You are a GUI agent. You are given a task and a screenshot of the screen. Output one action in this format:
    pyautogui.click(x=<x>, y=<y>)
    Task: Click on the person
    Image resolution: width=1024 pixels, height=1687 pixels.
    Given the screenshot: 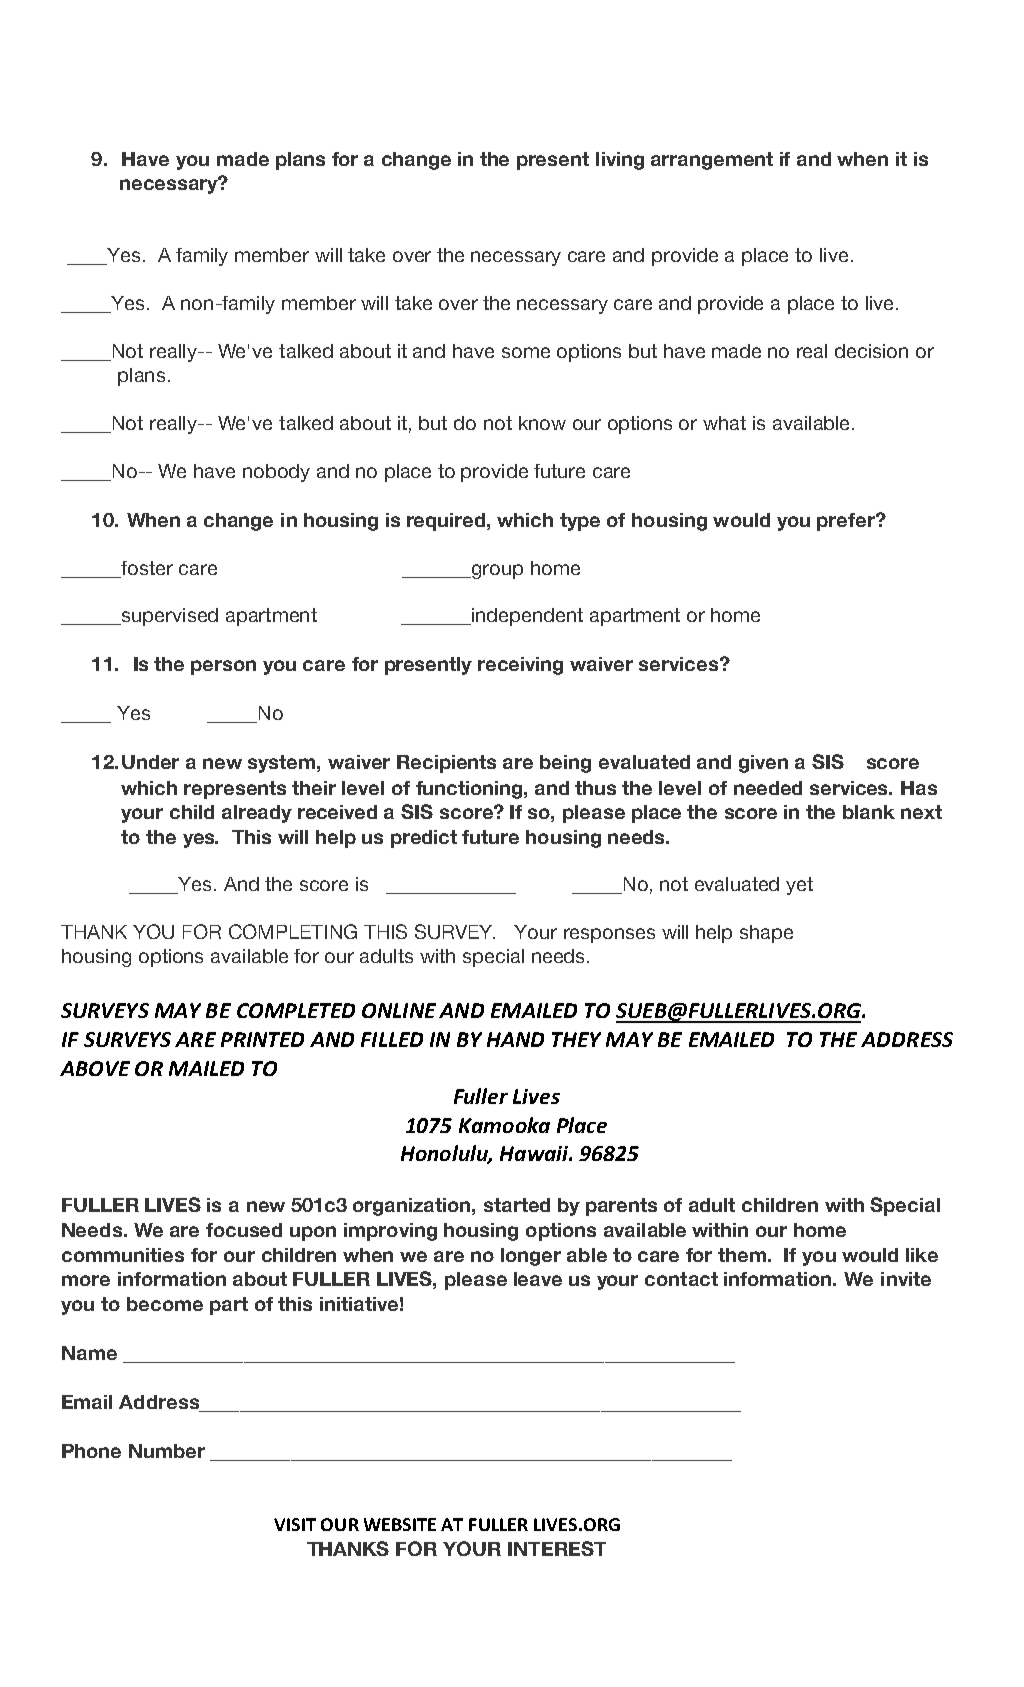 What is the action you would take?
    pyautogui.click(x=223, y=667)
